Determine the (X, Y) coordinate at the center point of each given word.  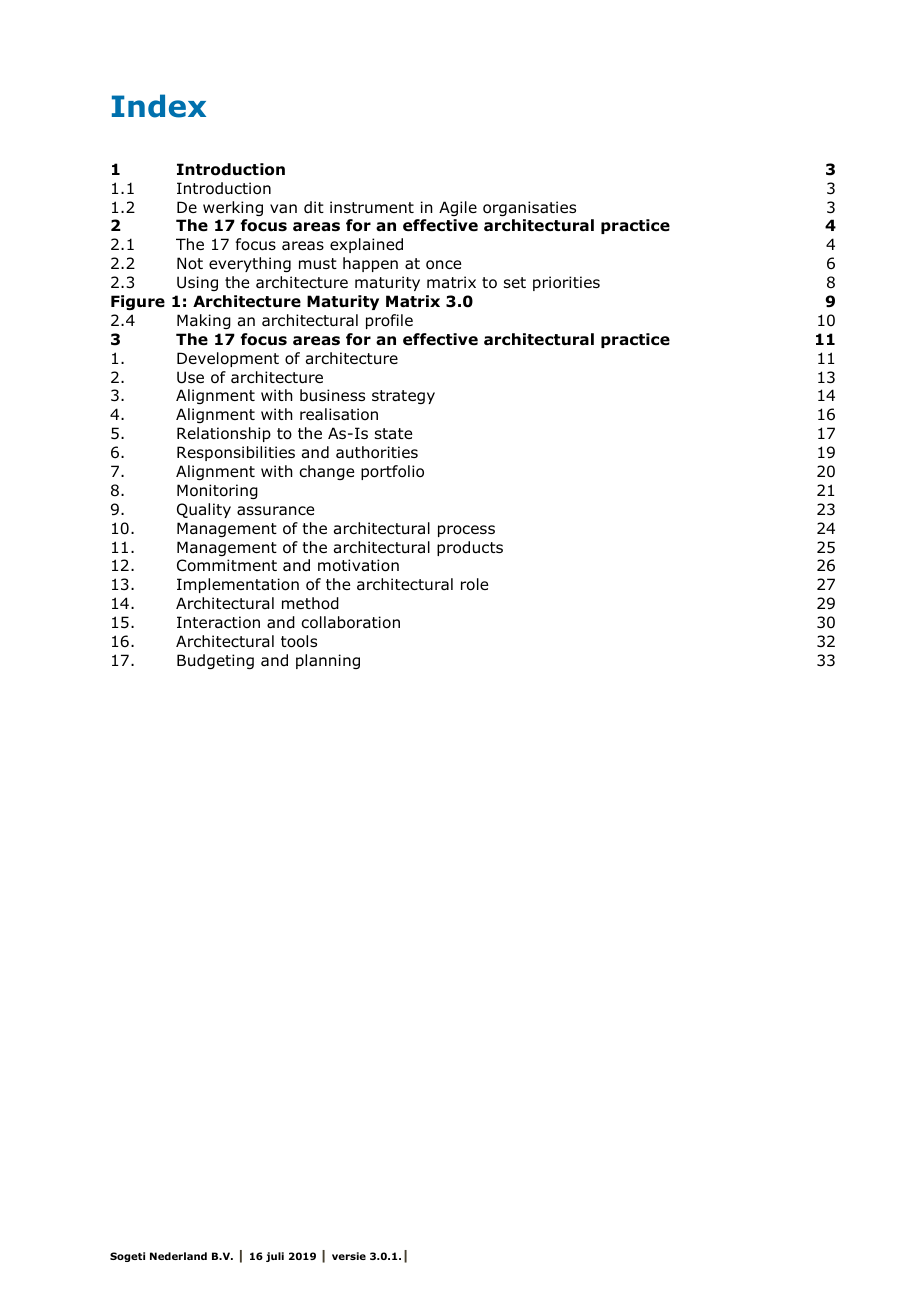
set (515, 282)
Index (159, 106)
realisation (339, 414)
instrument (372, 207)
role (474, 584)
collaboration (350, 622)
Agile (458, 208)
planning (328, 661)
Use (190, 377)
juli (275, 1257)
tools (299, 641)
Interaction (218, 622)
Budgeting (215, 661)
